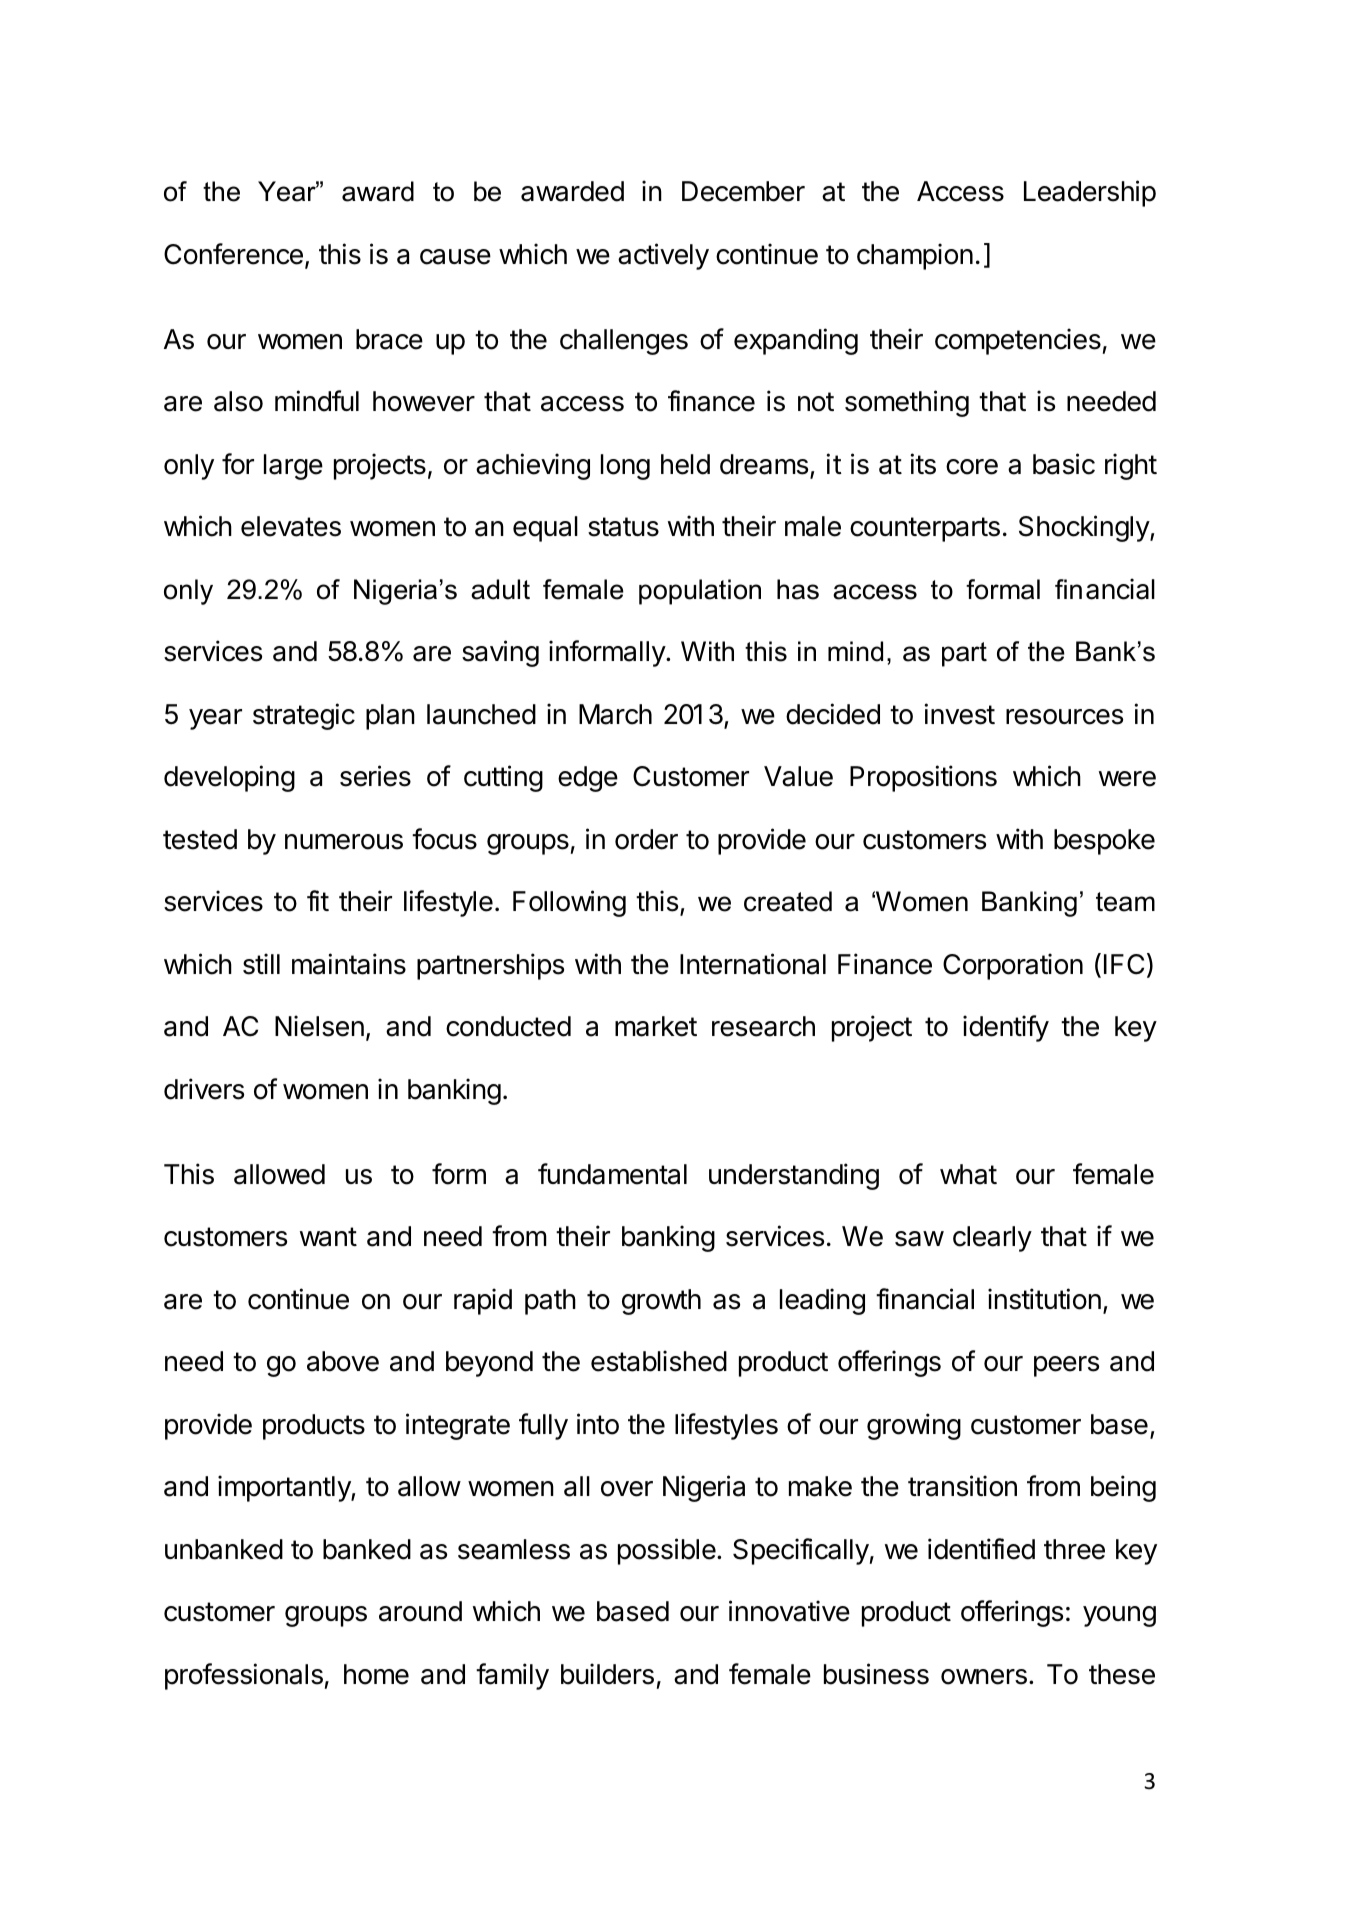  What do you see at coordinates (344, 842) in the screenshot?
I see `numerous` at bounding box center [344, 842].
